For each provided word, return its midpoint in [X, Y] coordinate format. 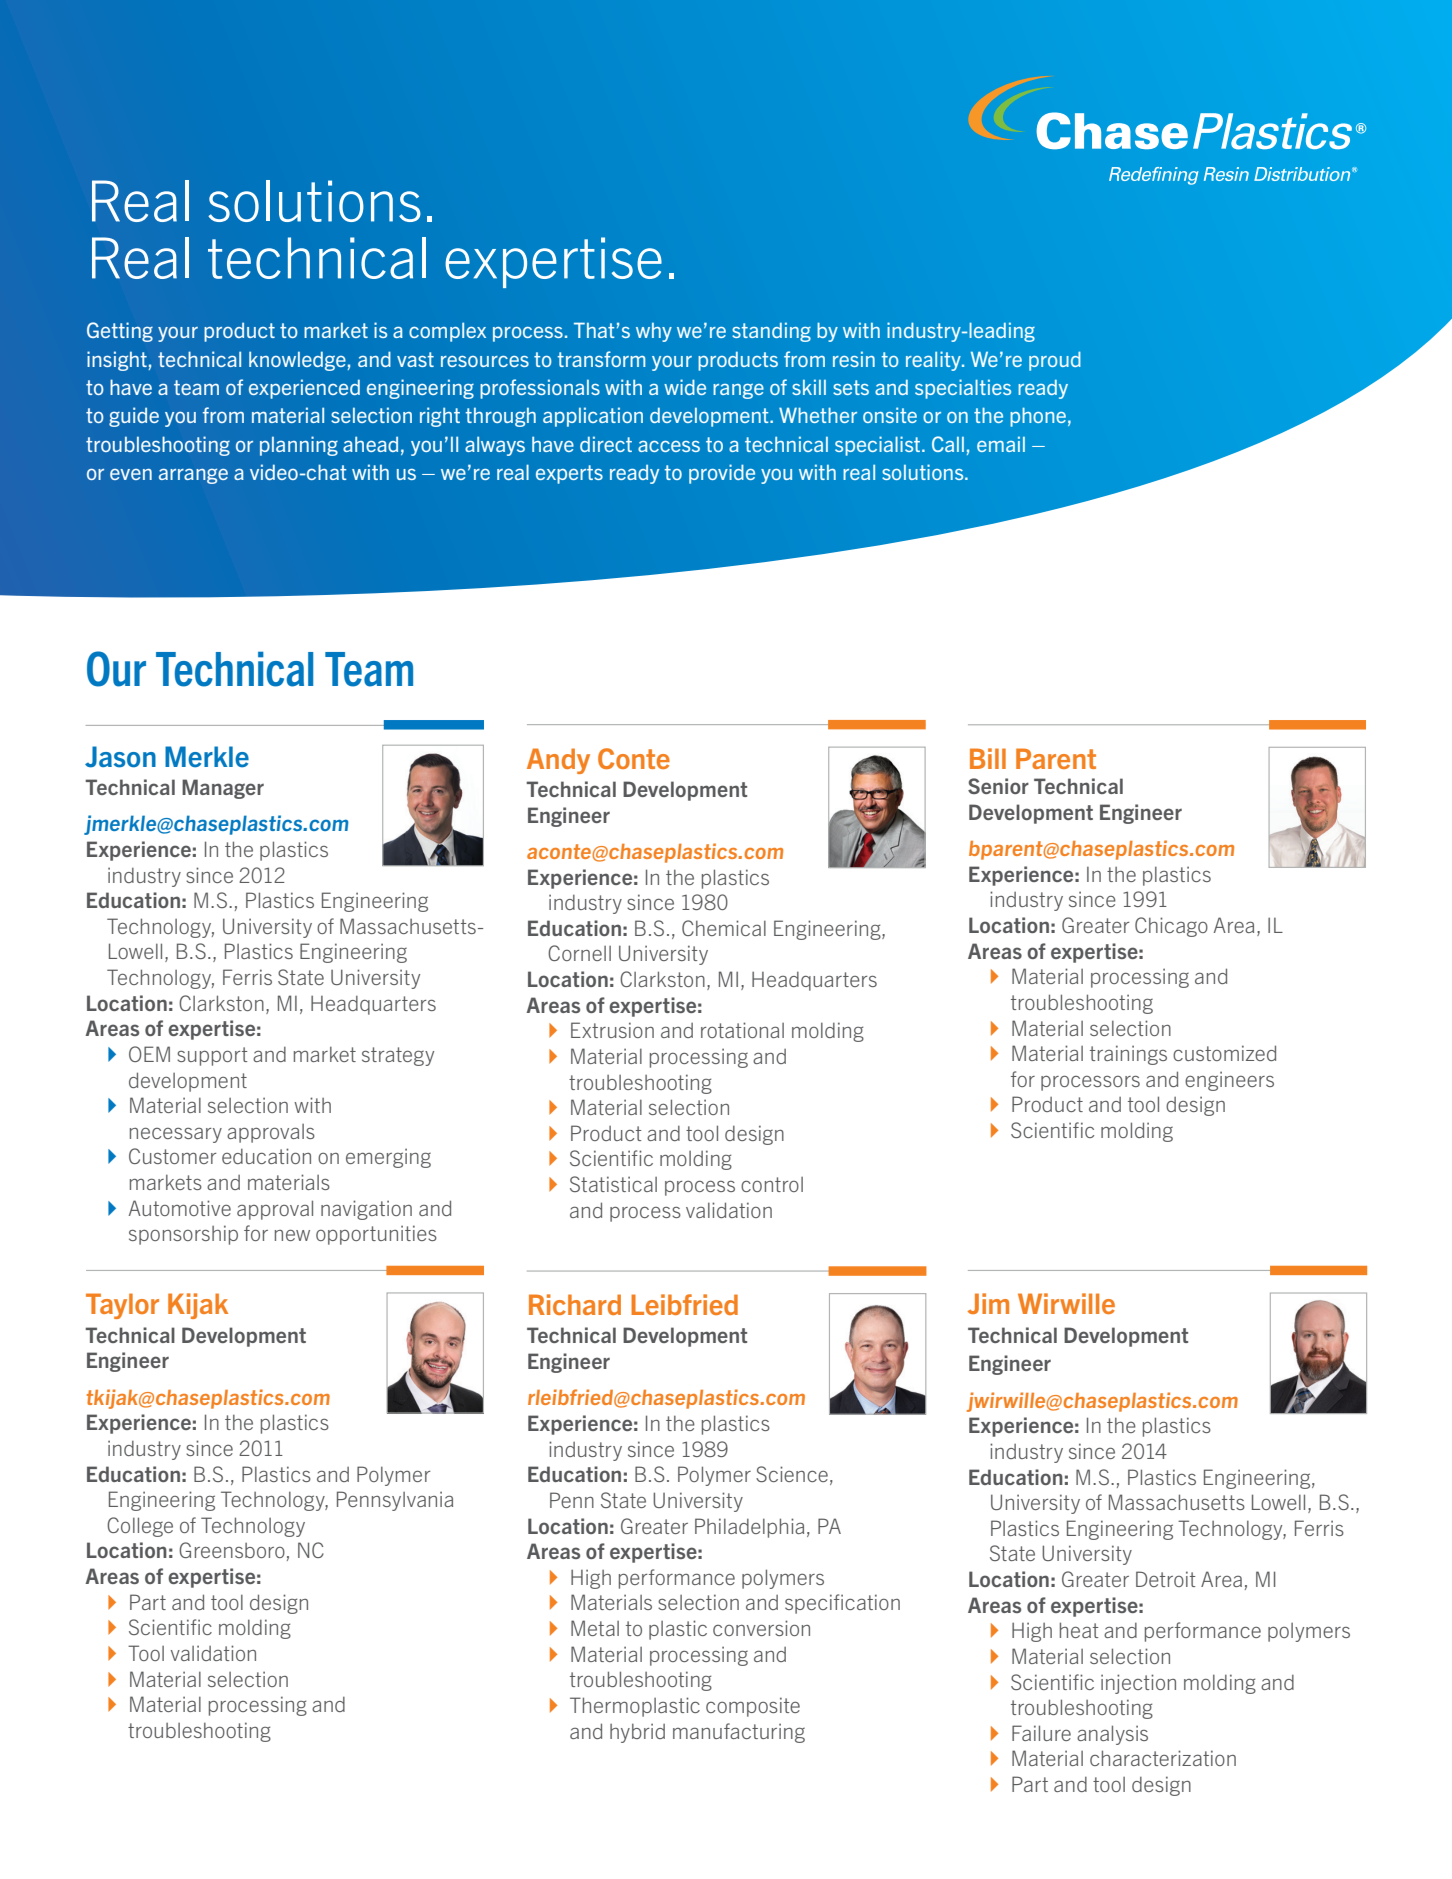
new [292, 1235]
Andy [558, 761]
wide [685, 387]
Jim [988, 1303]
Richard [575, 1304]
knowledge [297, 361]
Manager [223, 789]
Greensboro [232, 1550]
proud [1055, 361]
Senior [998, 786]
